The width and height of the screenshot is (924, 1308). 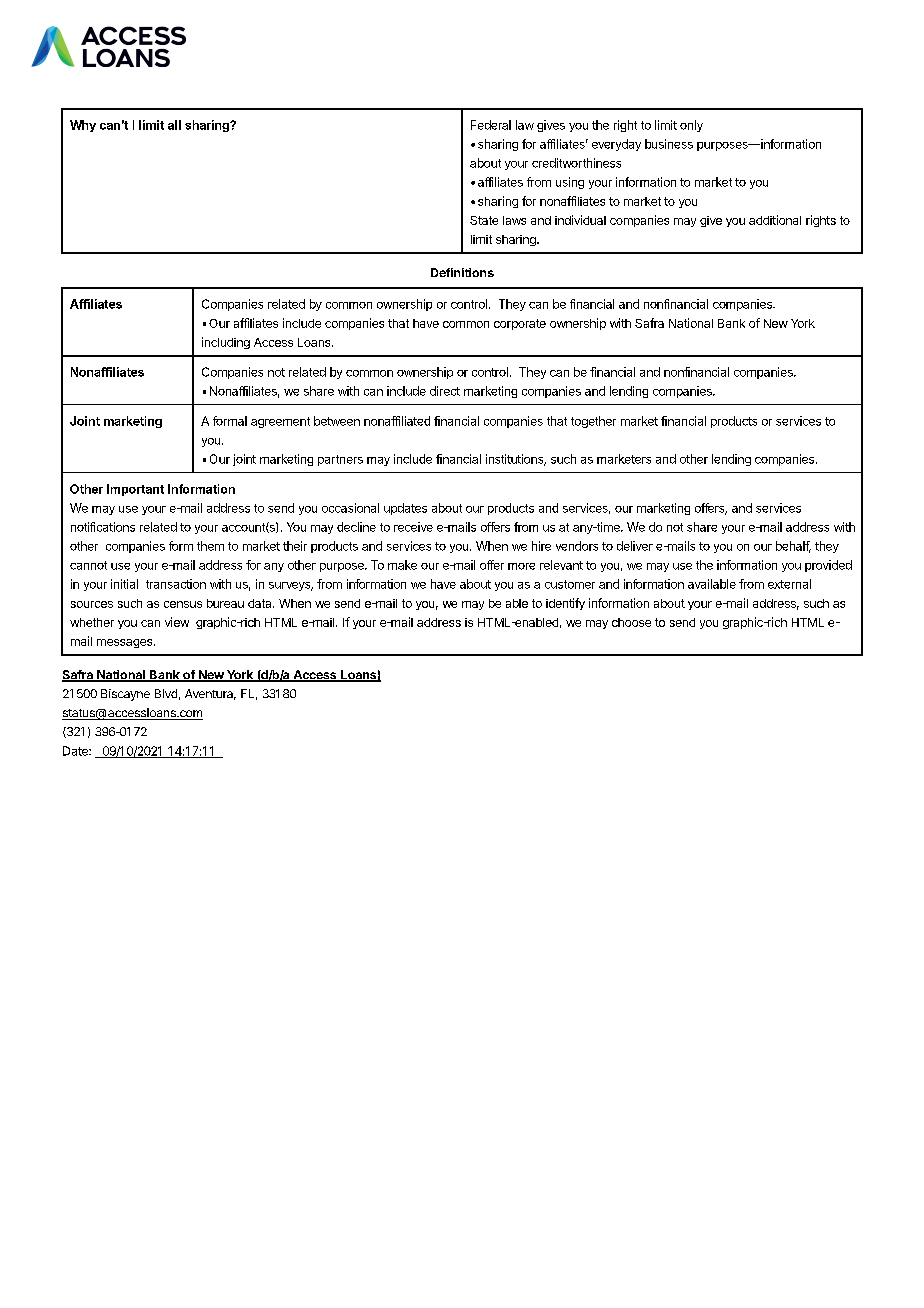 I want to click on Federal, so click(x=491, y=125).
